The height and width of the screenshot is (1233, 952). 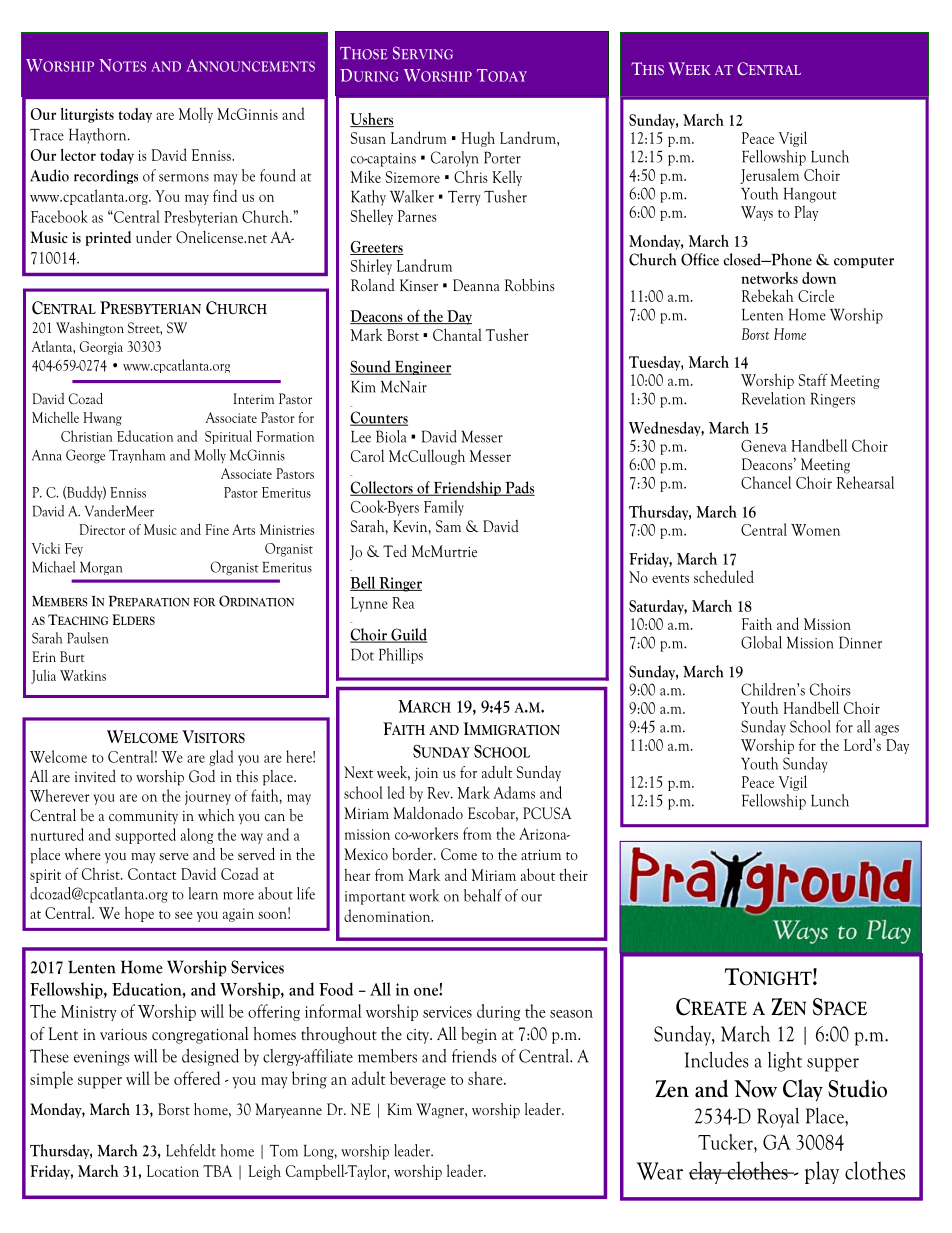 What do you see at coordinates (887, 730) in the screenshot?
I see `ages` at bounding box center [887, 730].
